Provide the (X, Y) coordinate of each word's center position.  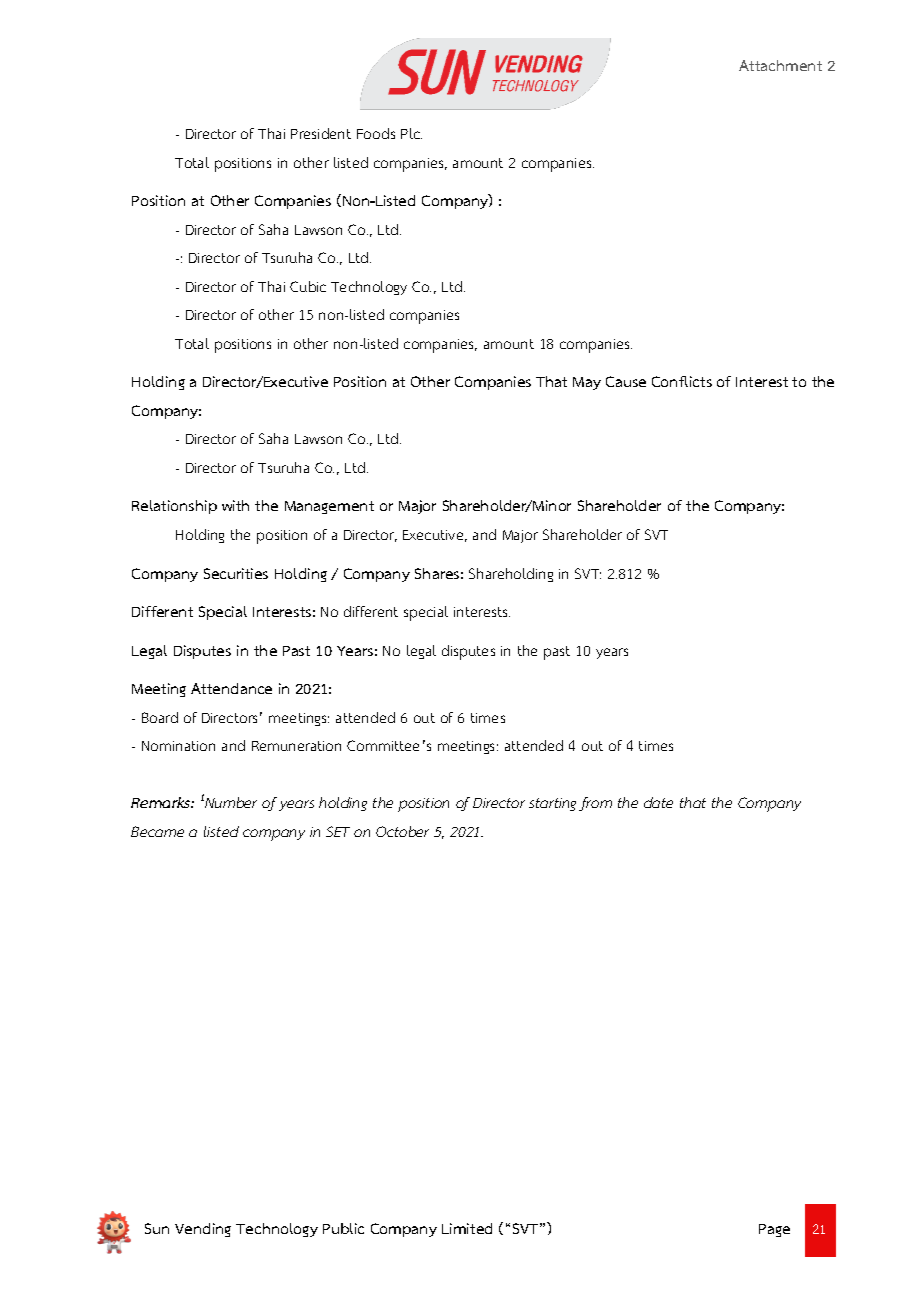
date (658, 802)
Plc (411, 133)
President (321, 133)
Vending (203, 1230)
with (235, 505)
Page (774, 1230)
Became (157, 831)
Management (329, 507)
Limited (467, 1228)
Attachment (780, 65)
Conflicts (682, 381)
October (402, 831)
